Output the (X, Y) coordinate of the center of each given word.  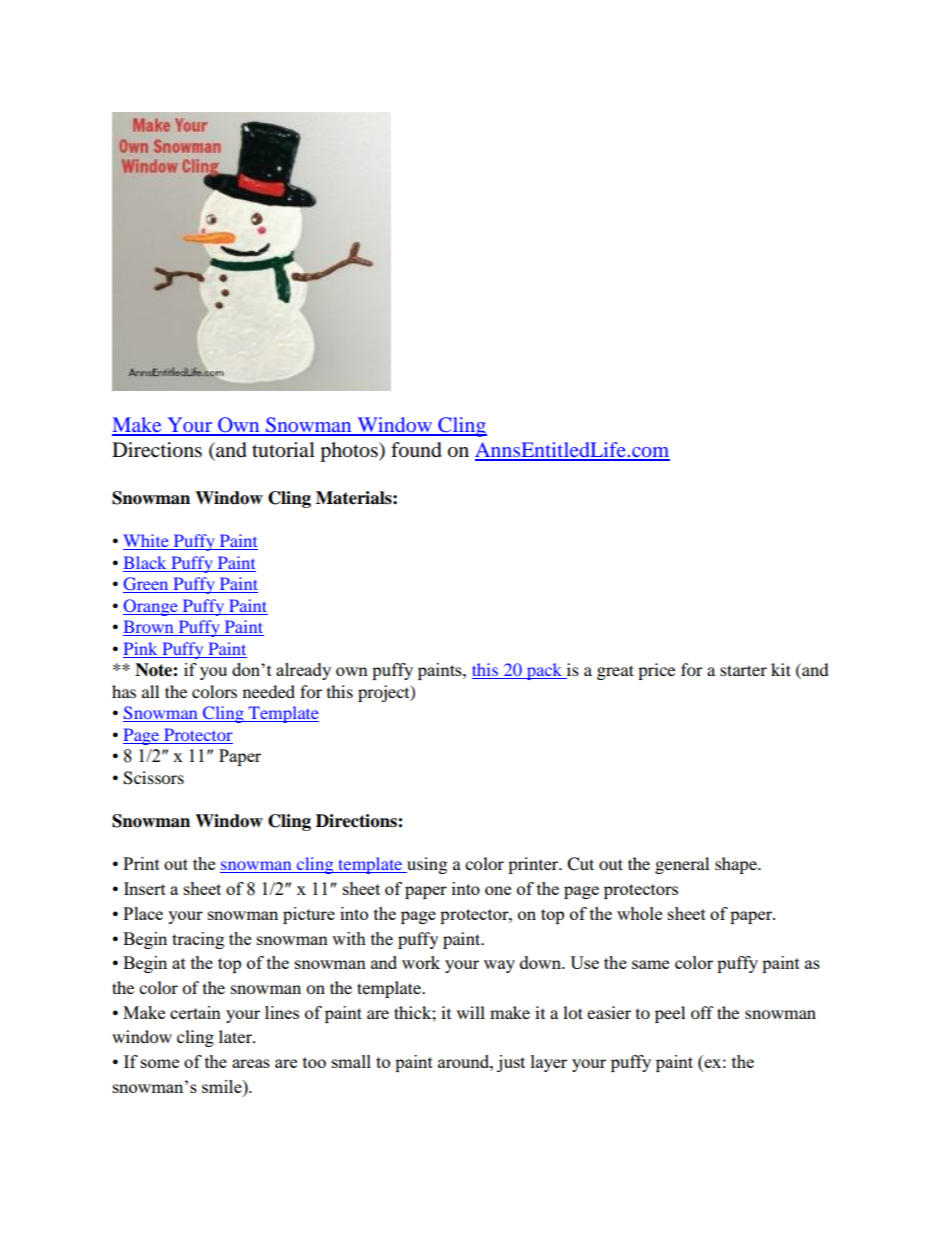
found (416, 450)
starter (743, 670)
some (160, 1063)
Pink (140, 648)
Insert (145, 888)
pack (544, 671)
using (426, 865)
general (682, 865)
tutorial (283, 450)
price (656, 671)
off (702, 1012)
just (511, 1063)
